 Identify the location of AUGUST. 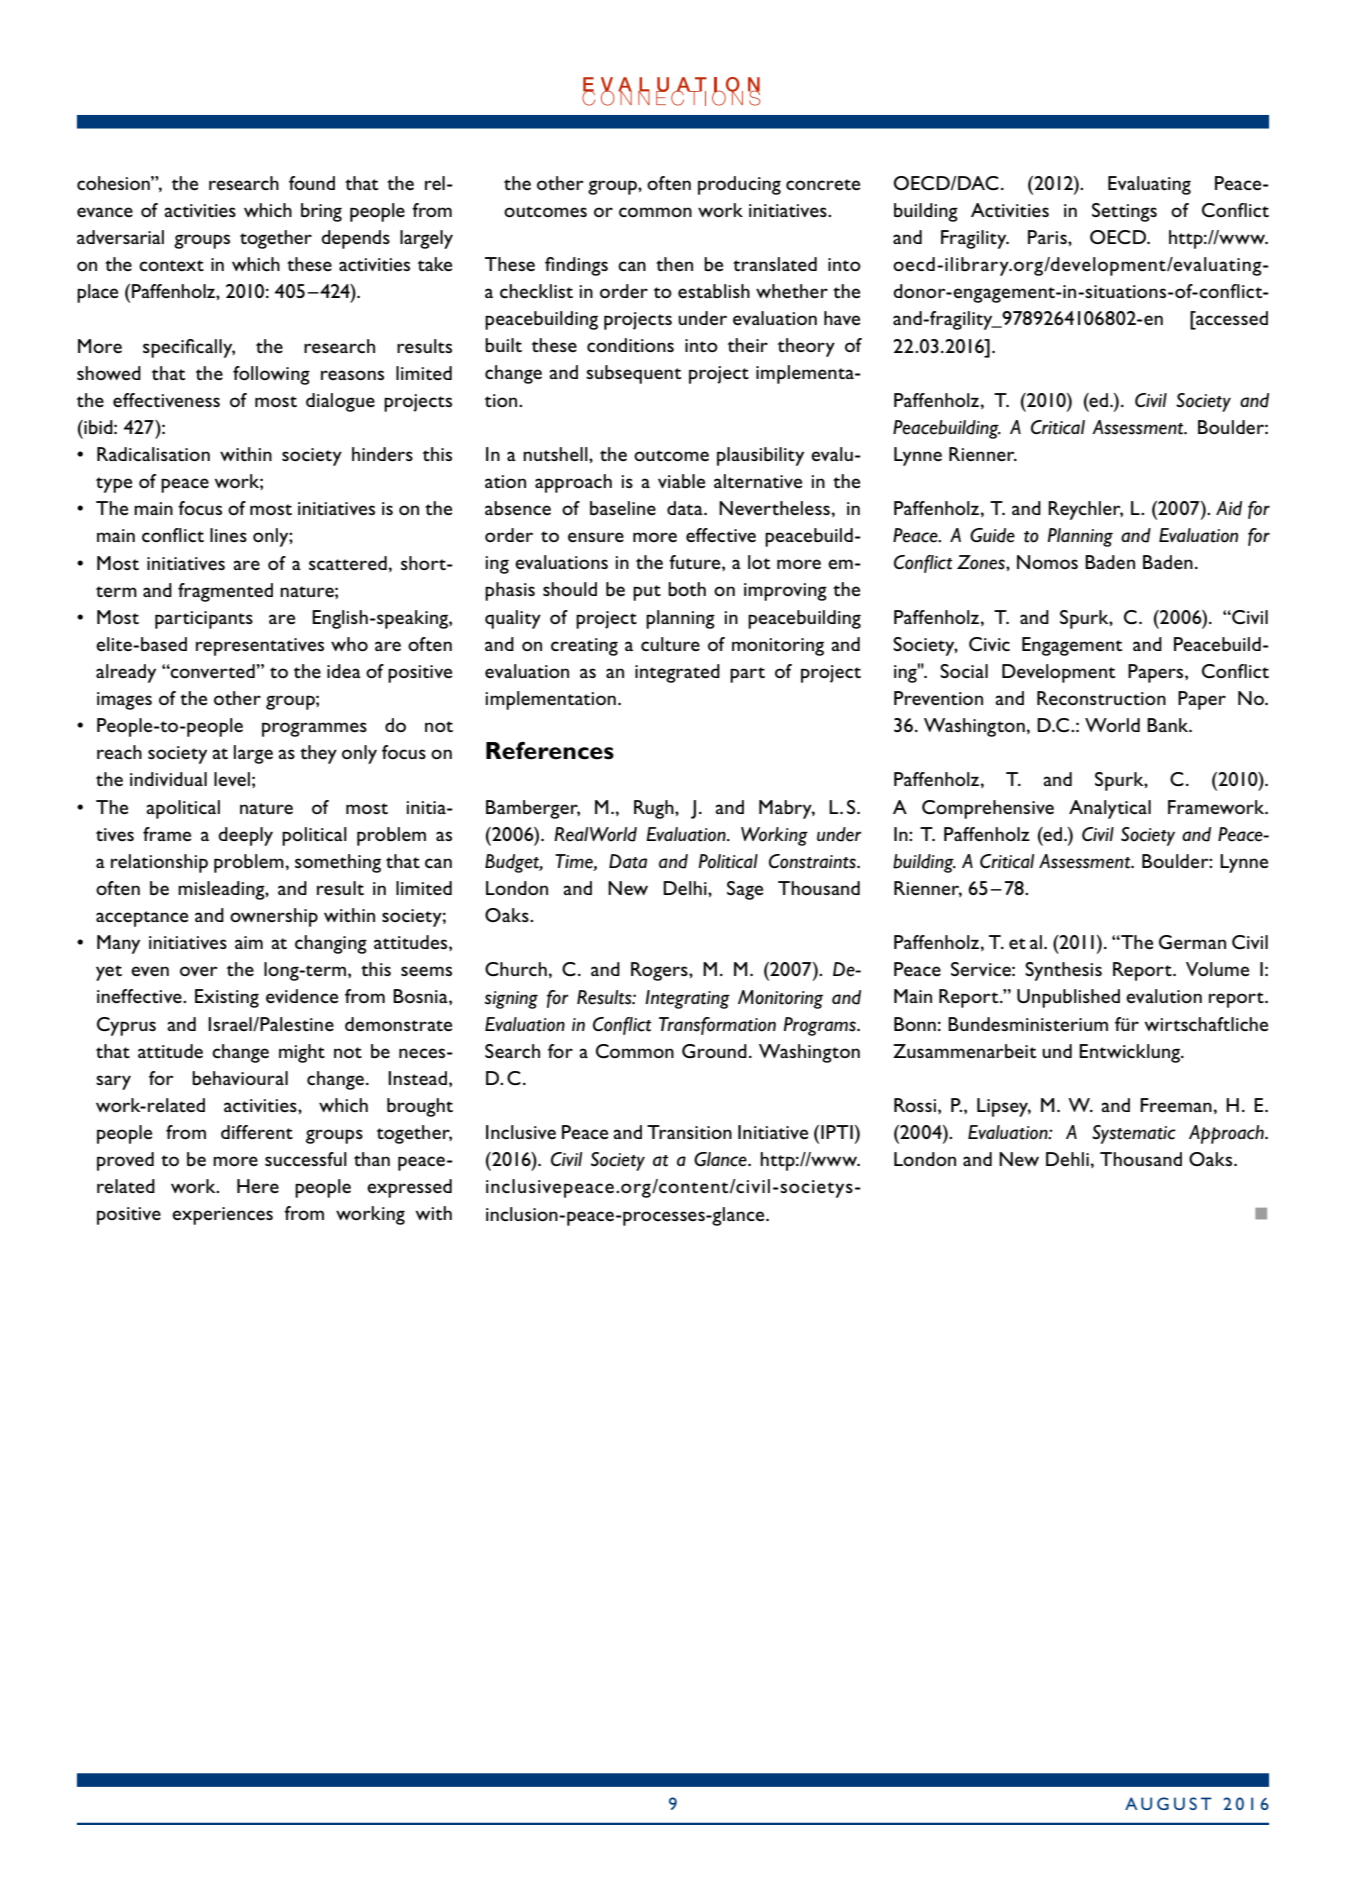
(1168, 1803).
